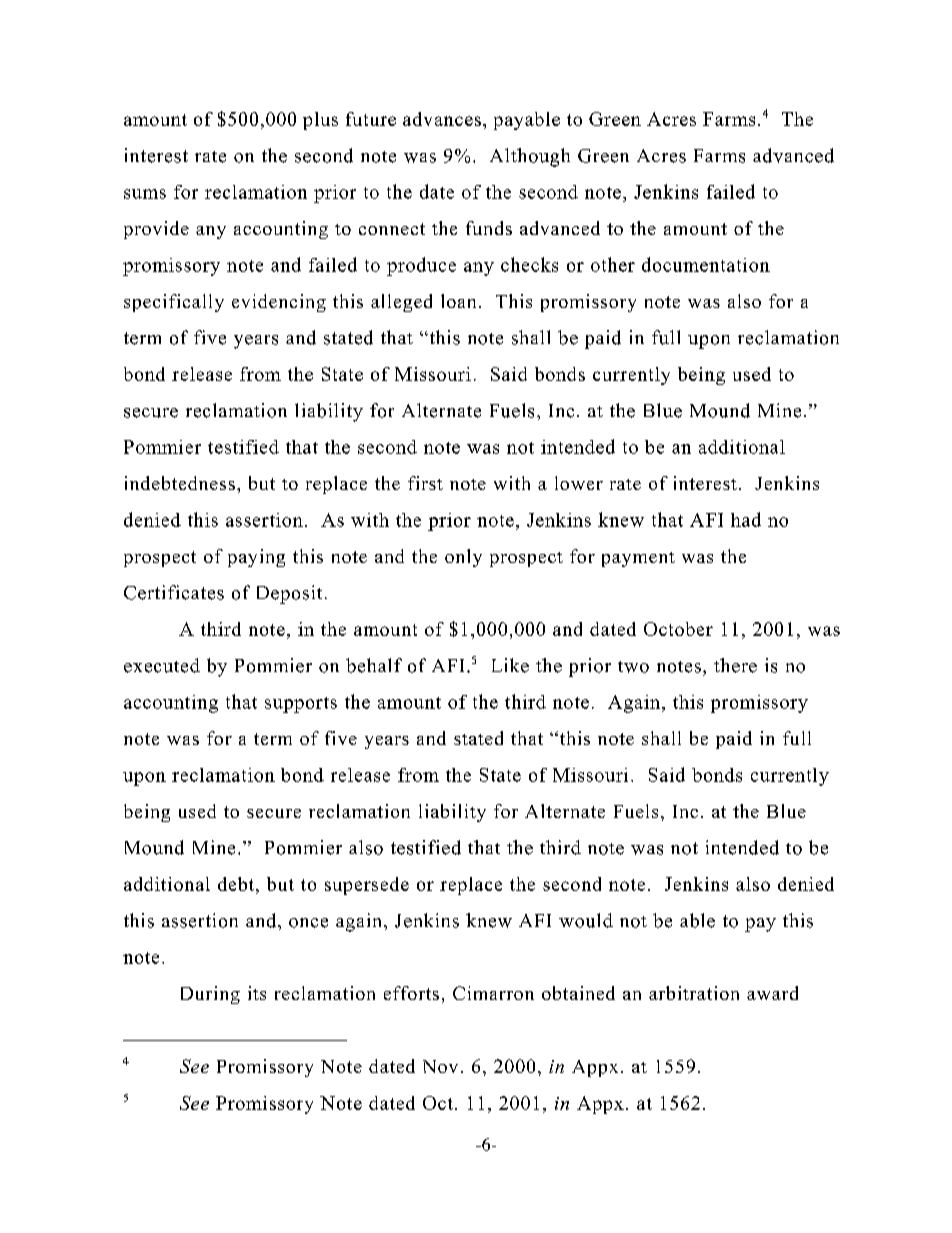  What do you see at coordinates (735, 665) in the page?
I see `there` at bounding box center [735, 665].
